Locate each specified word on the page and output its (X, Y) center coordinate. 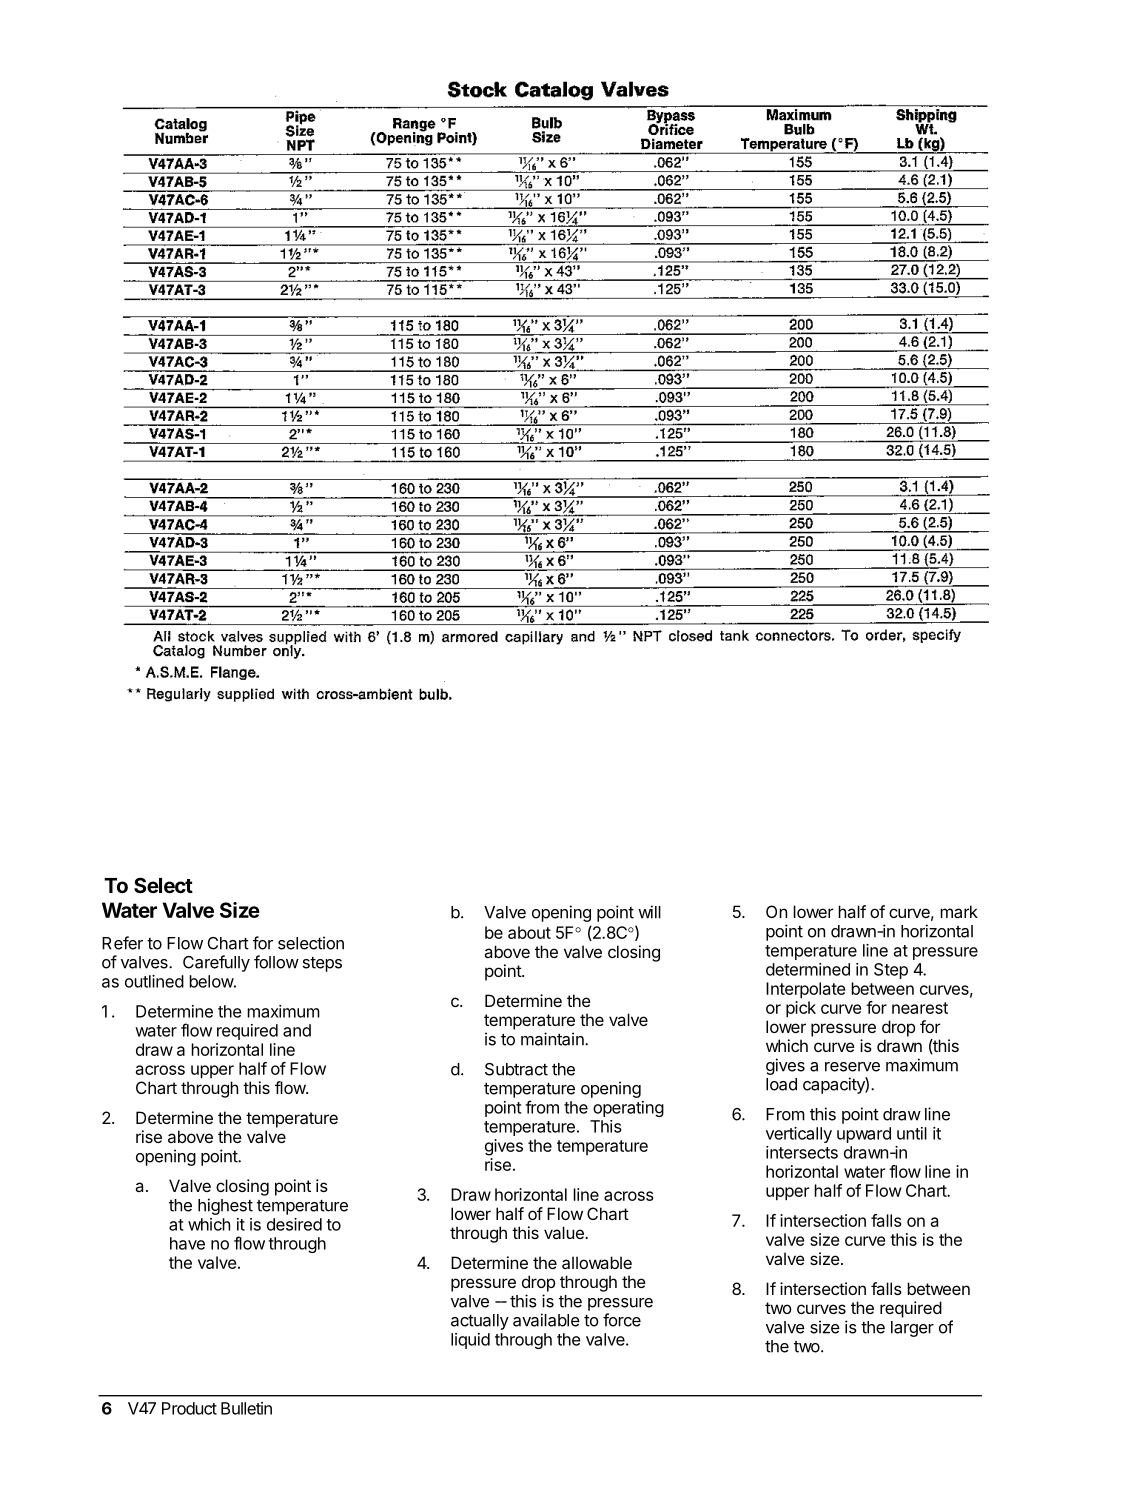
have (187, 1243)
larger (912, 1329)
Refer (122, 943)
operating (628, 1109)
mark (959, 911)
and (297, 1030)
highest (225, 1206)
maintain (553, 1039)
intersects (802, 1152)
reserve (852, 1067)
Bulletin (246, 1408)
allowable (597, 1262)
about (529, 932)
